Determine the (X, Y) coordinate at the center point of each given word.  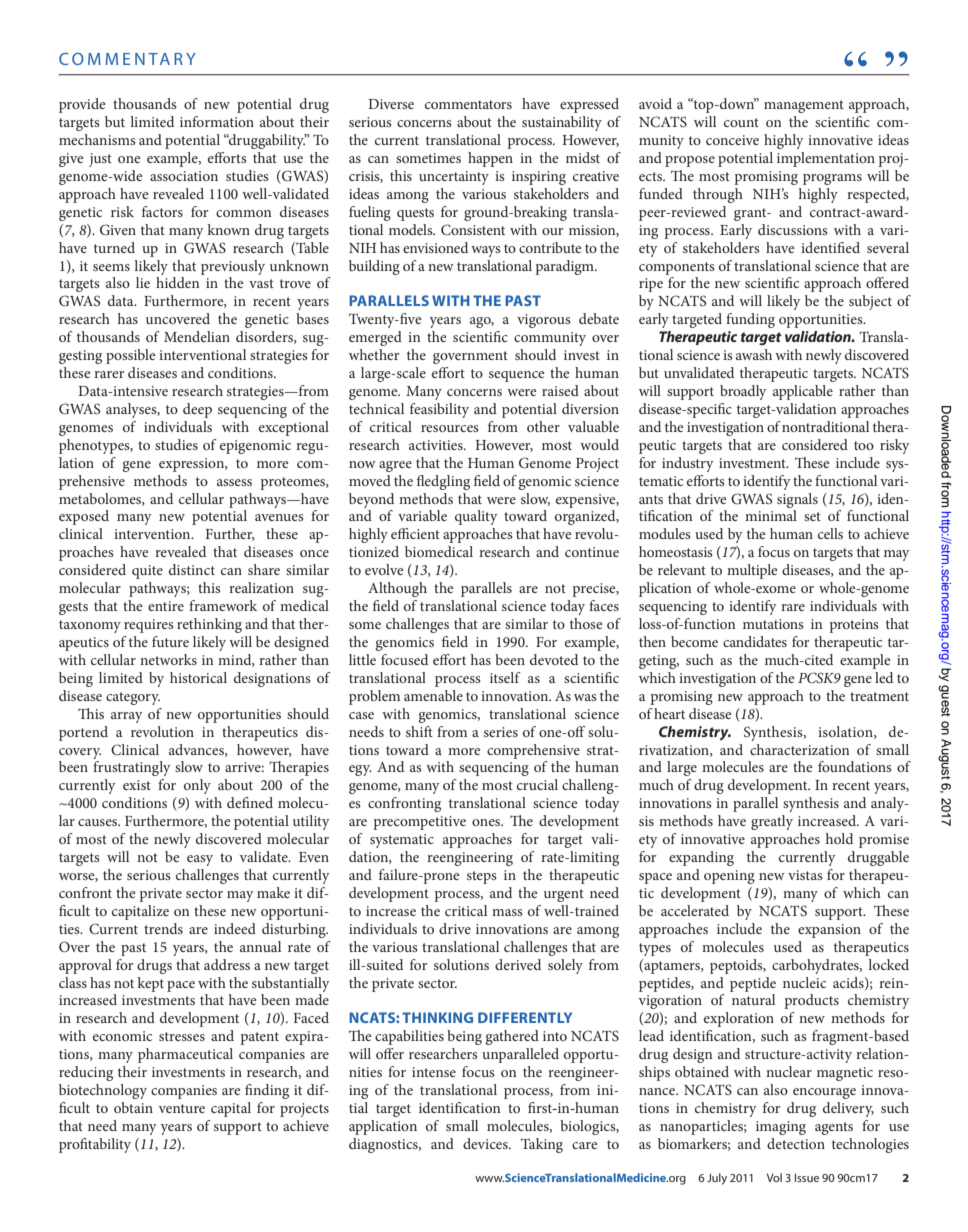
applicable (803, 392)
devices (486, 1143)
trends (163, 928)
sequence (516, 376)
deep (197, 410)
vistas (805, 875)
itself (505, 677)
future (170, 641)
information (217, 121)
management (804, 106)
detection (796, 1143)
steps (482, 877)
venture (182, 1108)
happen (490, 159)
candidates (755, 641)
